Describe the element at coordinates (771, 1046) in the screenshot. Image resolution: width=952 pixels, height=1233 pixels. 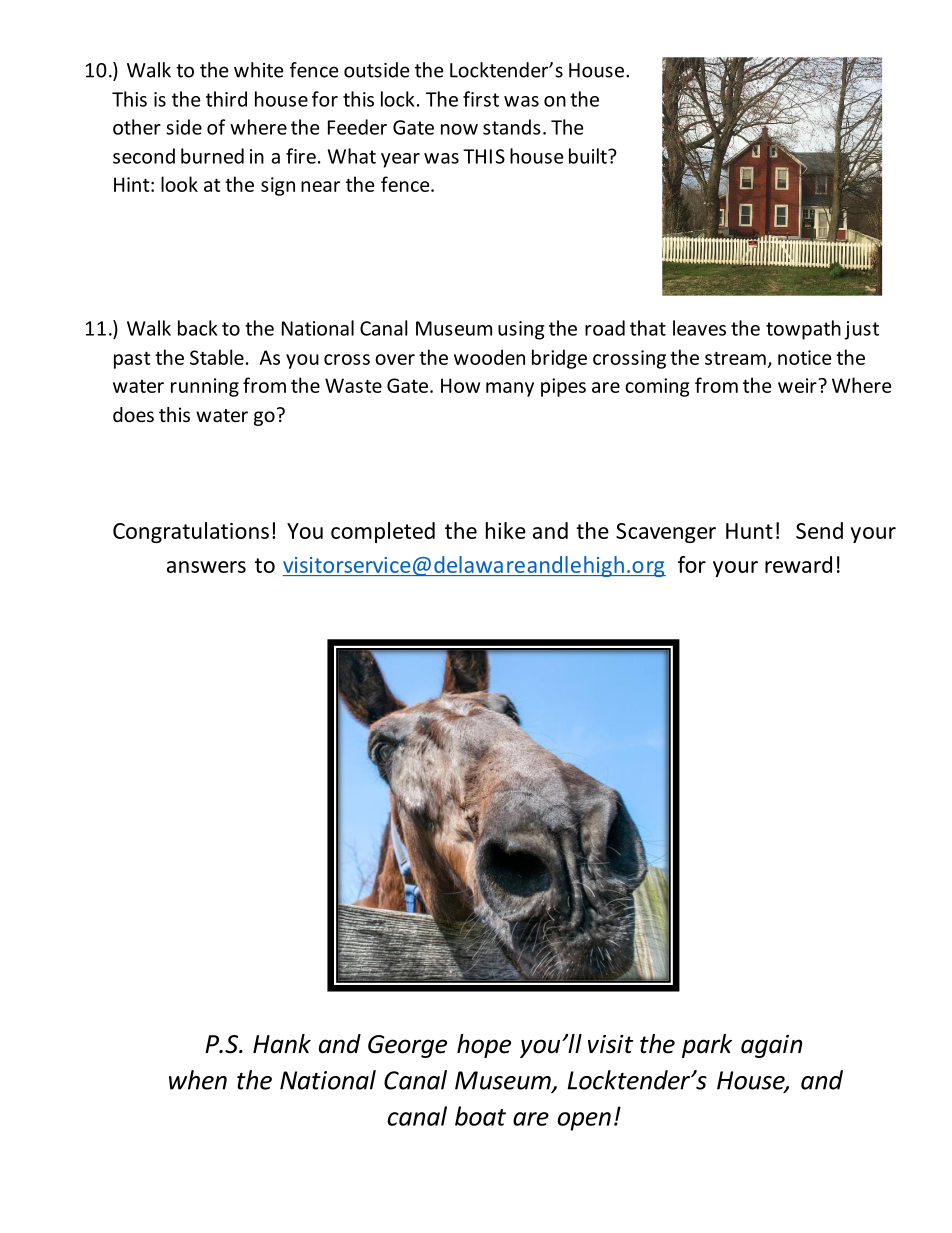
I see `again` at that location.
